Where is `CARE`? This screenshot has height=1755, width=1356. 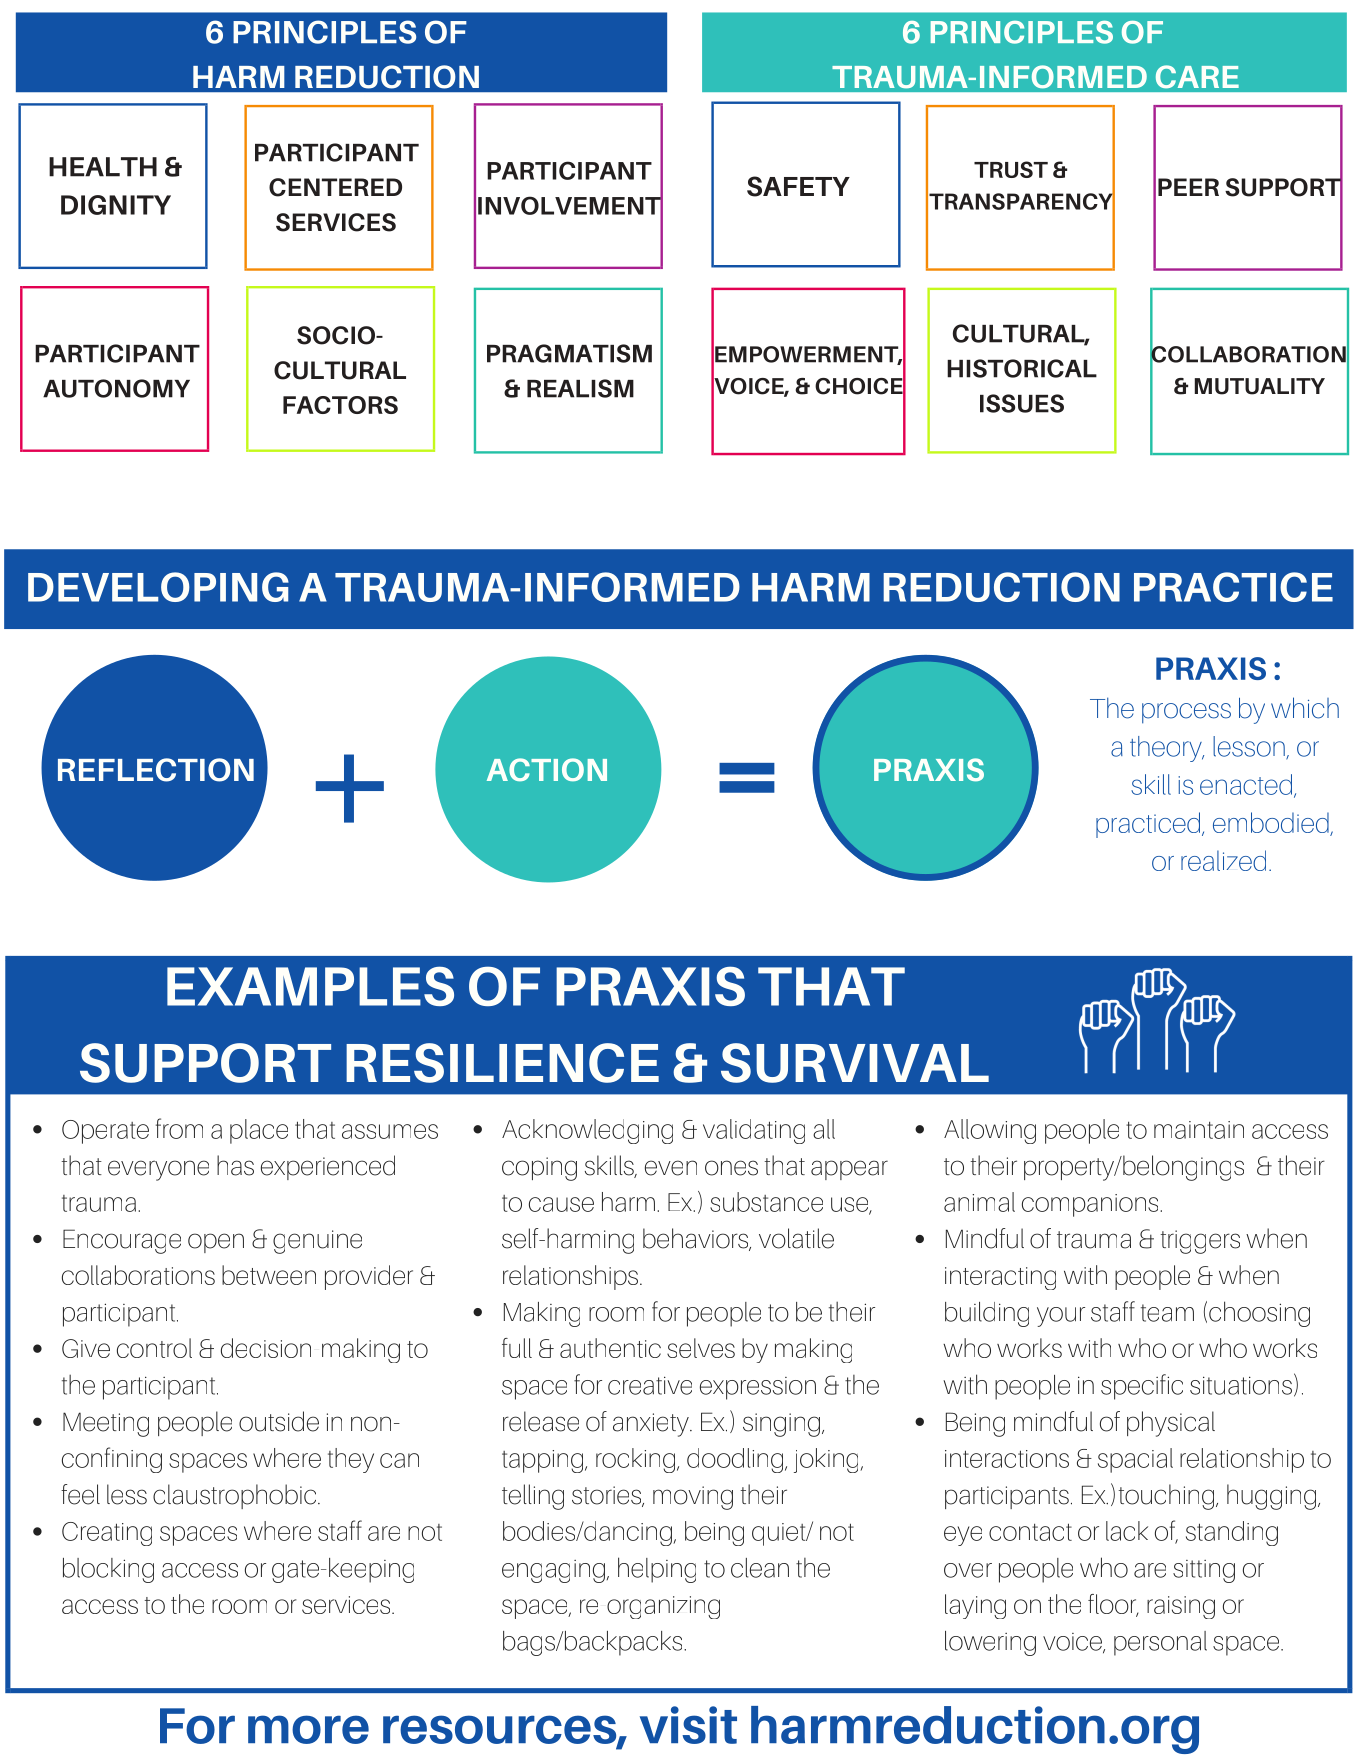 CARE is located at coordinates (1197, 76).
